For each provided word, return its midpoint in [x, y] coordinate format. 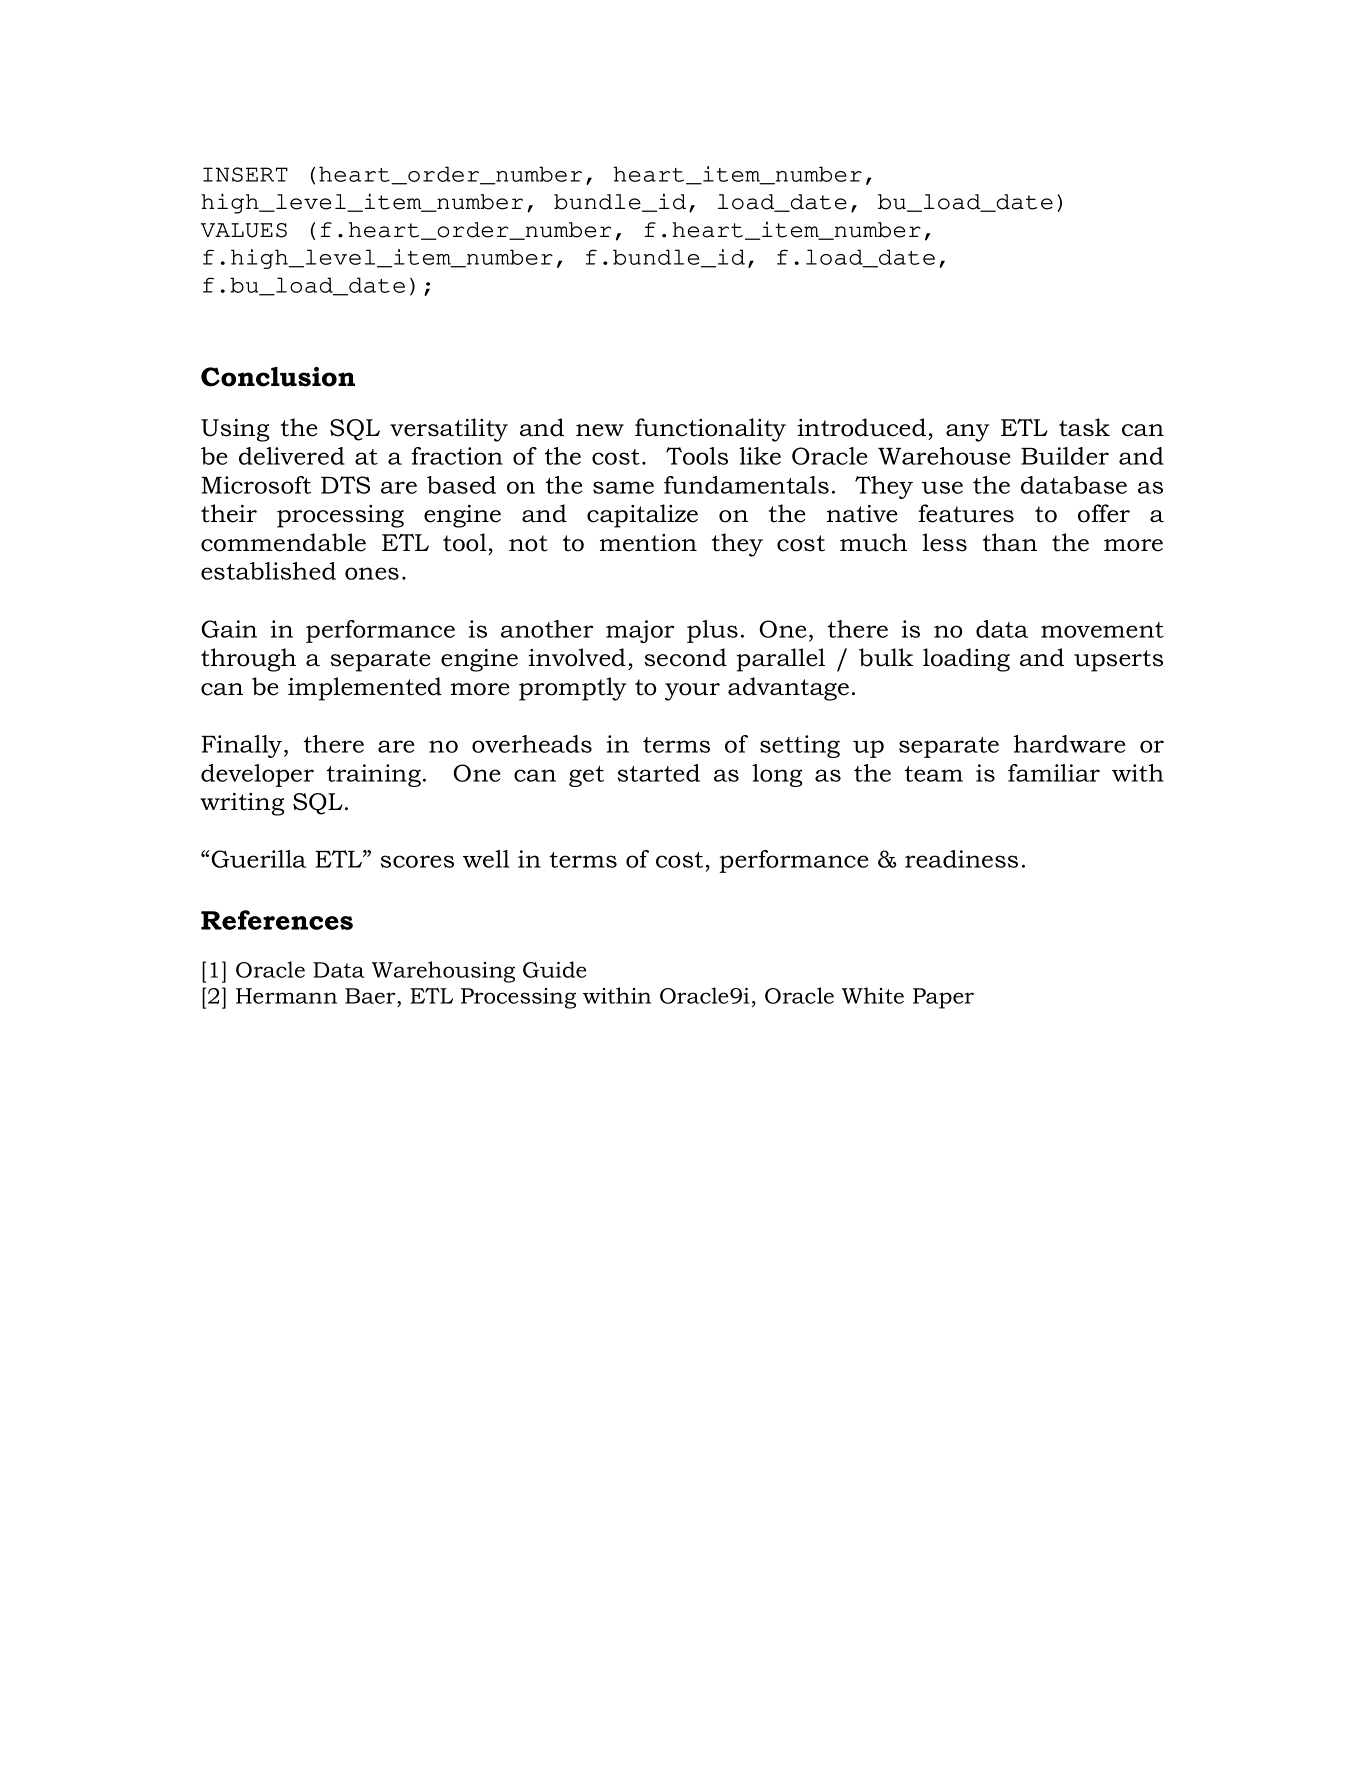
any [967, 433]
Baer [371, 997]
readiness [961, 859]
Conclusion [278, 377]
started [659, 773]
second [686, 657]
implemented [365, 689]
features [966, 513]
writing [242, 804]
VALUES [244, 230]
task [1084, 427]
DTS [345, 485]
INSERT [245, 174]
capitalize [642, 516]
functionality [710, 430]
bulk [886, 657]
